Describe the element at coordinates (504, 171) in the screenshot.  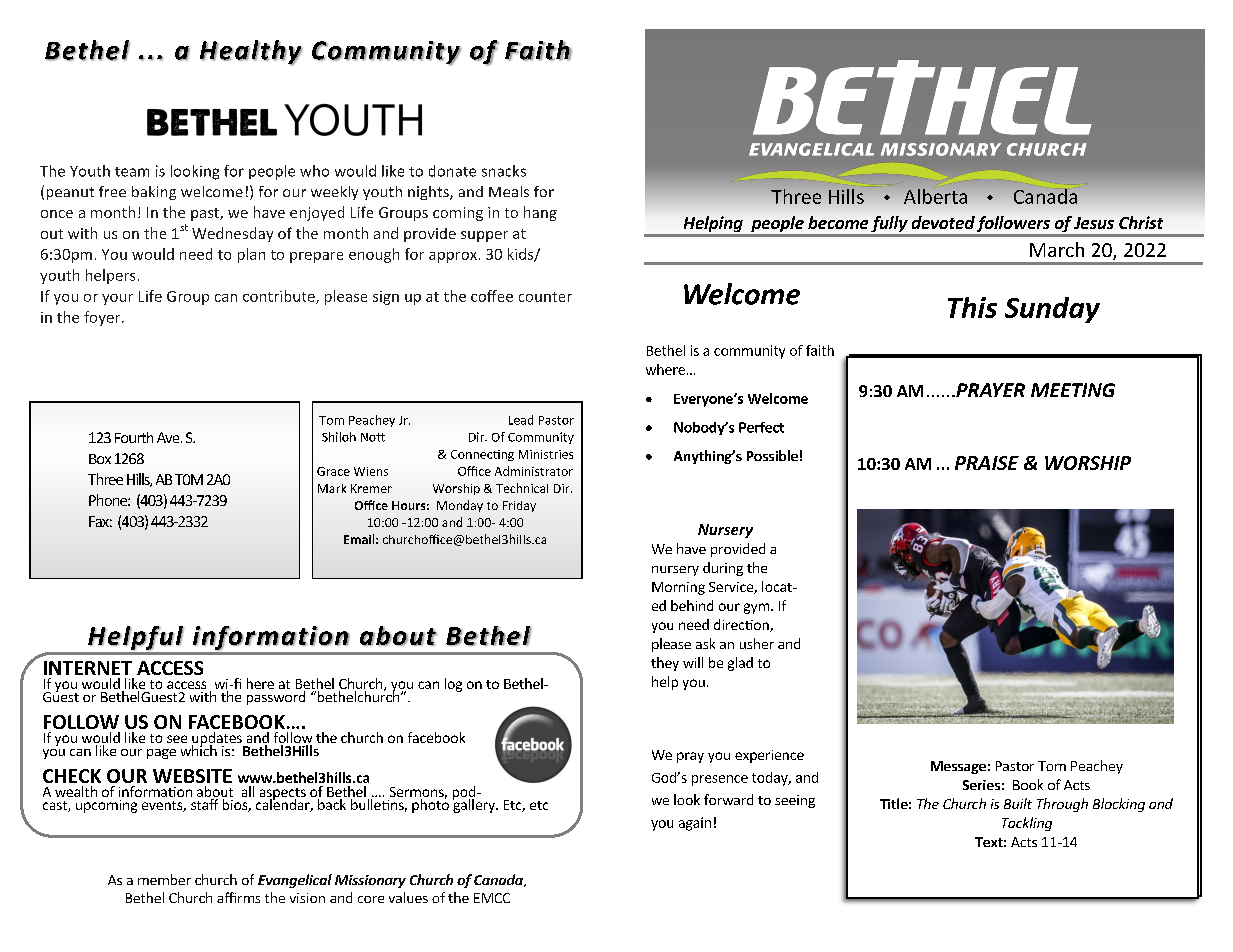
I see `snacks` at that location.
